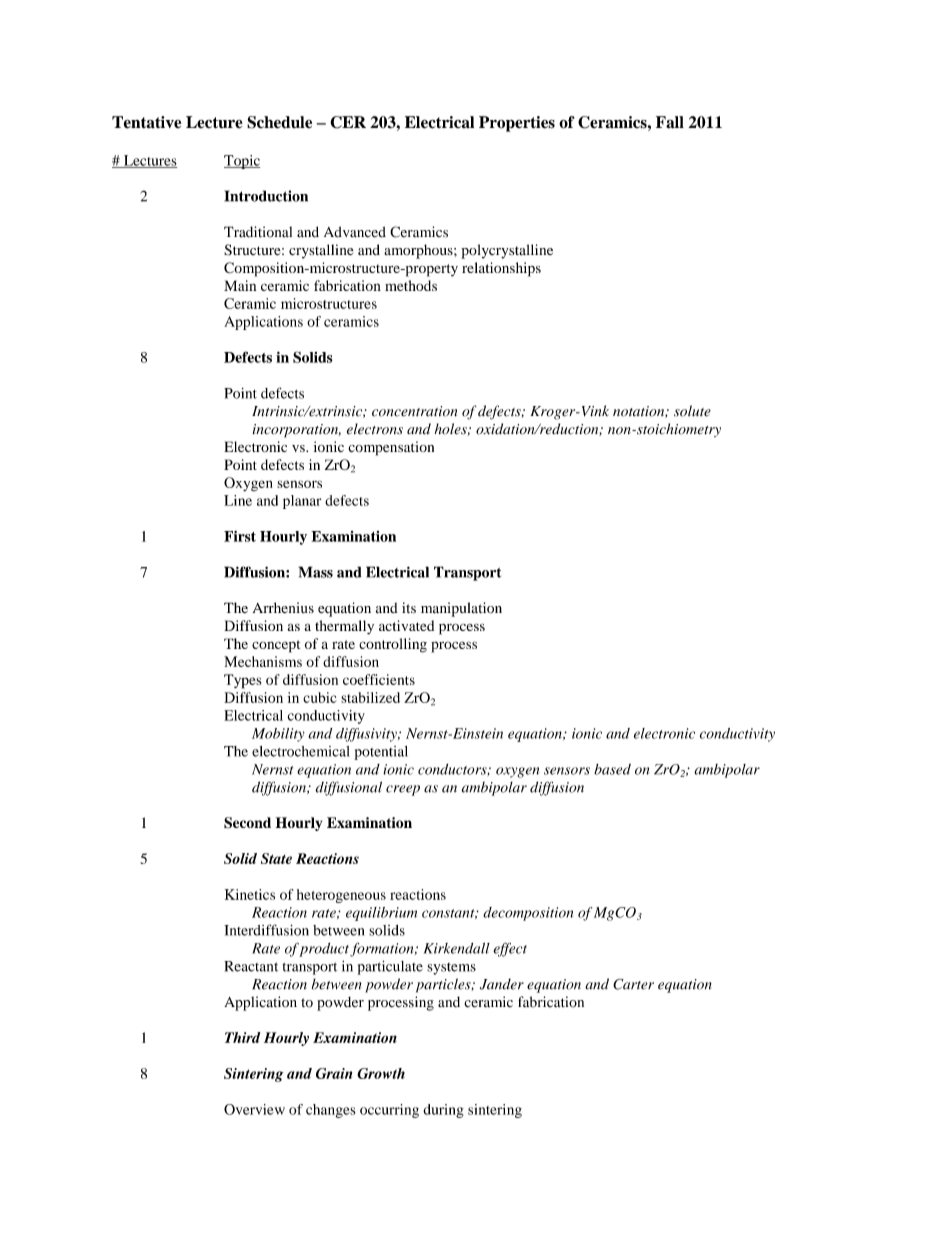 The image size is (952, 1233). I want to click on Properties, so click(517, 124).
